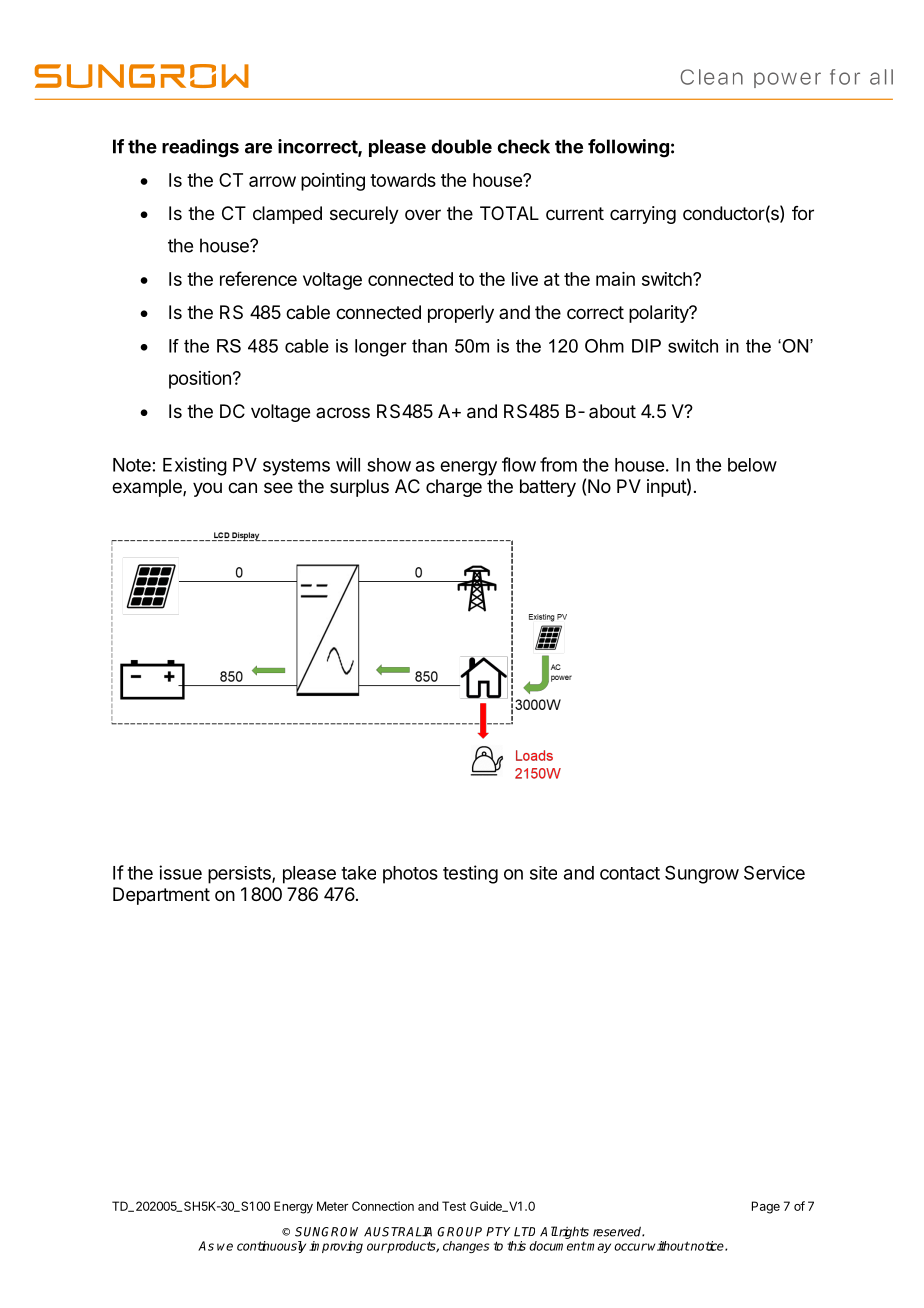  Describe the element at coordinates (454, 488) in the screenshot. I see `charge` at that location.
